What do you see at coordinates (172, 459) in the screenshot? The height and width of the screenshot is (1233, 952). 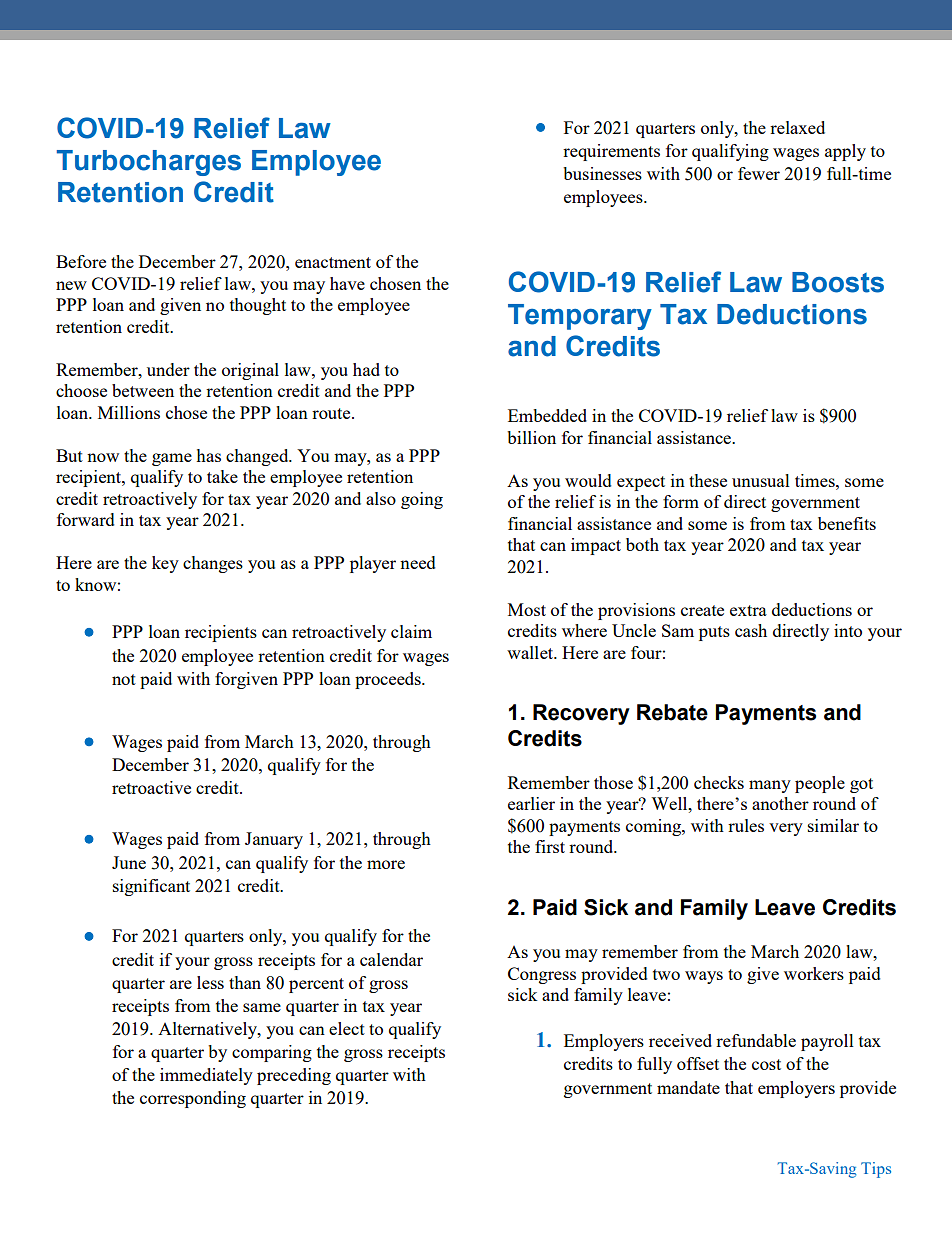 I see `game` at bounding box center [172, 459].
